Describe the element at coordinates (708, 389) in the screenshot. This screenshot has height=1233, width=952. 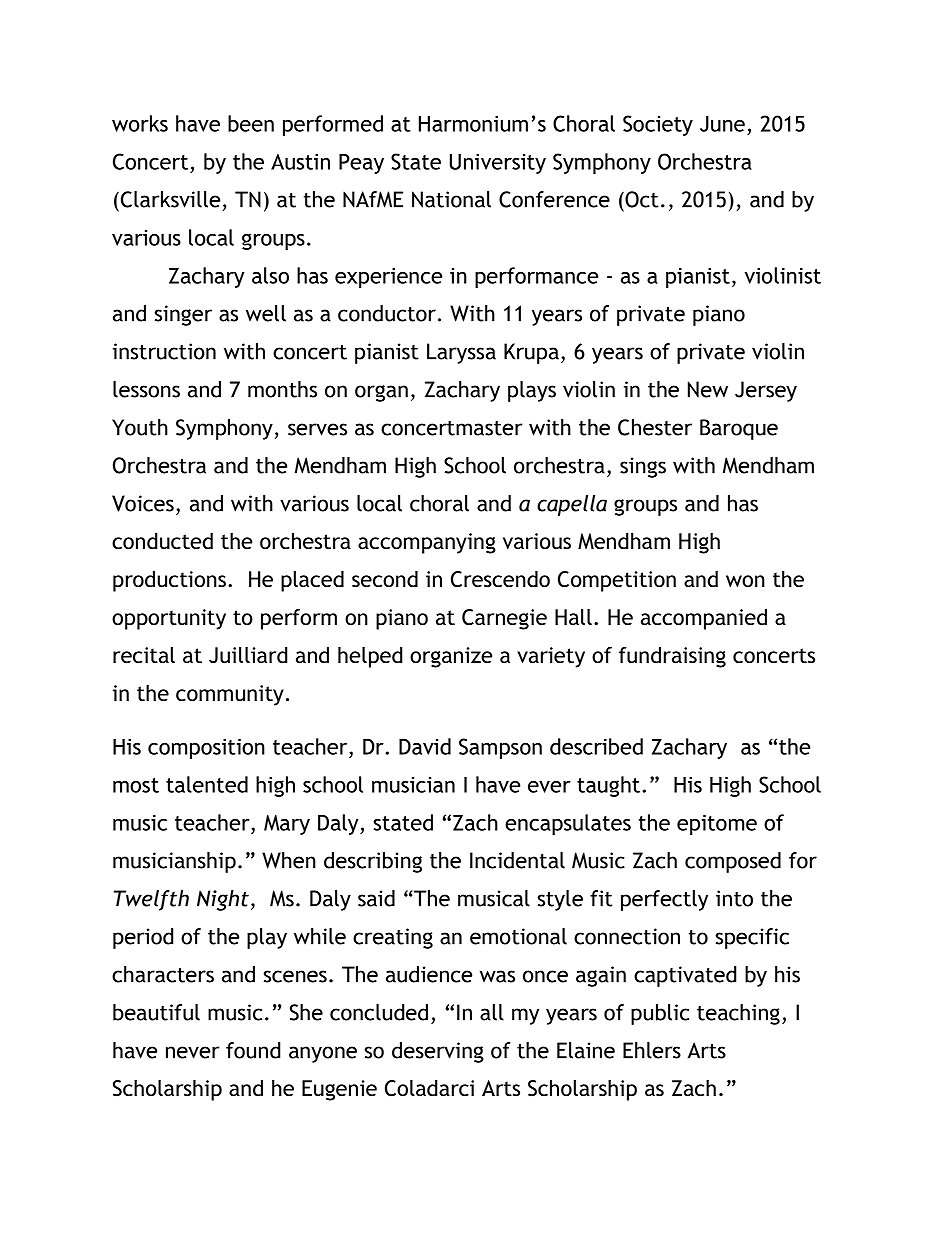
I see `New` at that location.
